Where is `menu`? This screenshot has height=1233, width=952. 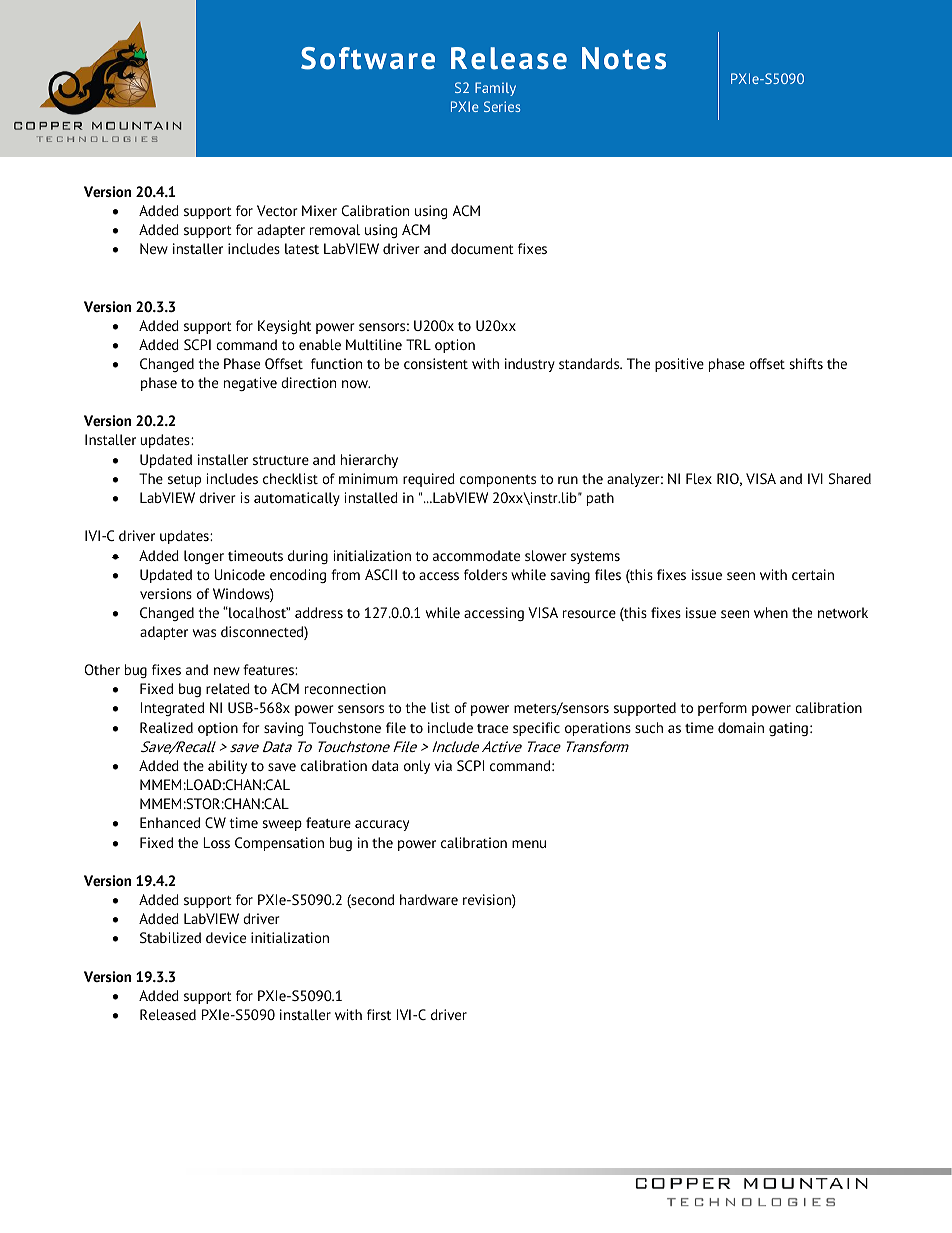 menu is located at coordinates (529, 844).
